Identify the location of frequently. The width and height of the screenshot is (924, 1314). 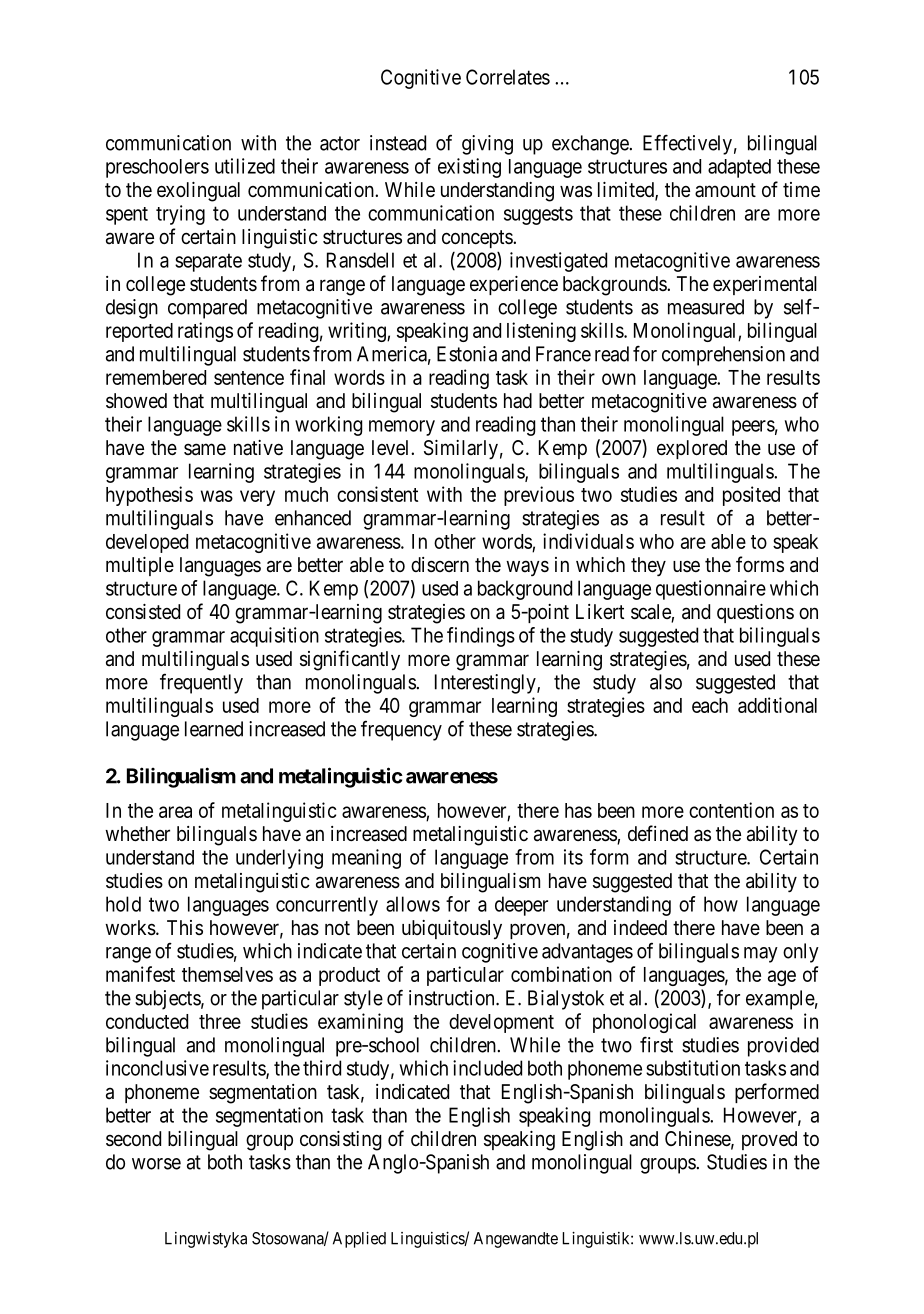
(201, 683).
